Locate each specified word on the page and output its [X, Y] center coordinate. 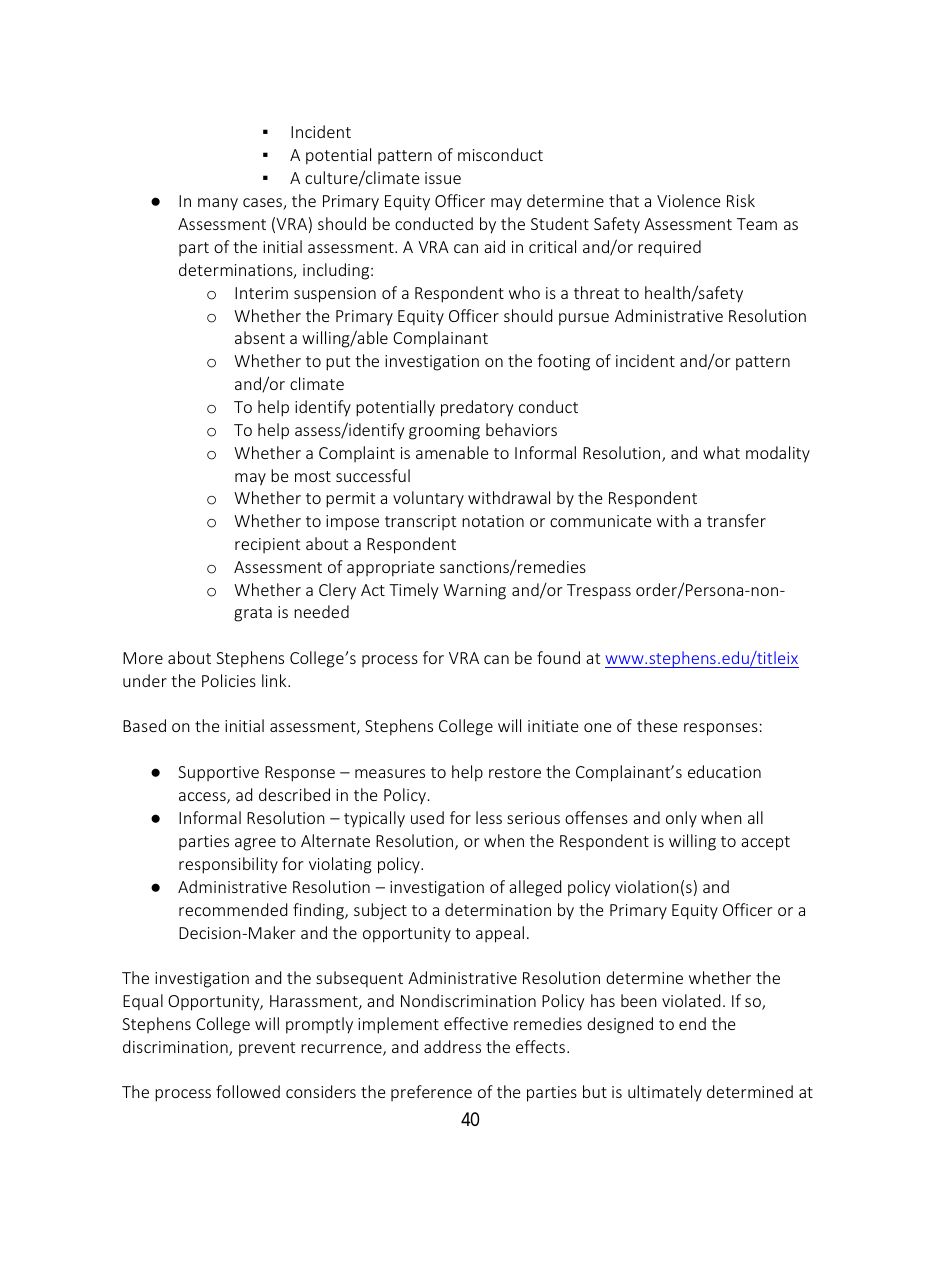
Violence [688, 200]
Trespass [599, 592]
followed [248, 1091]
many [218, 204]
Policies [229, 680]
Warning [474, 592]
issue [443, 178]
